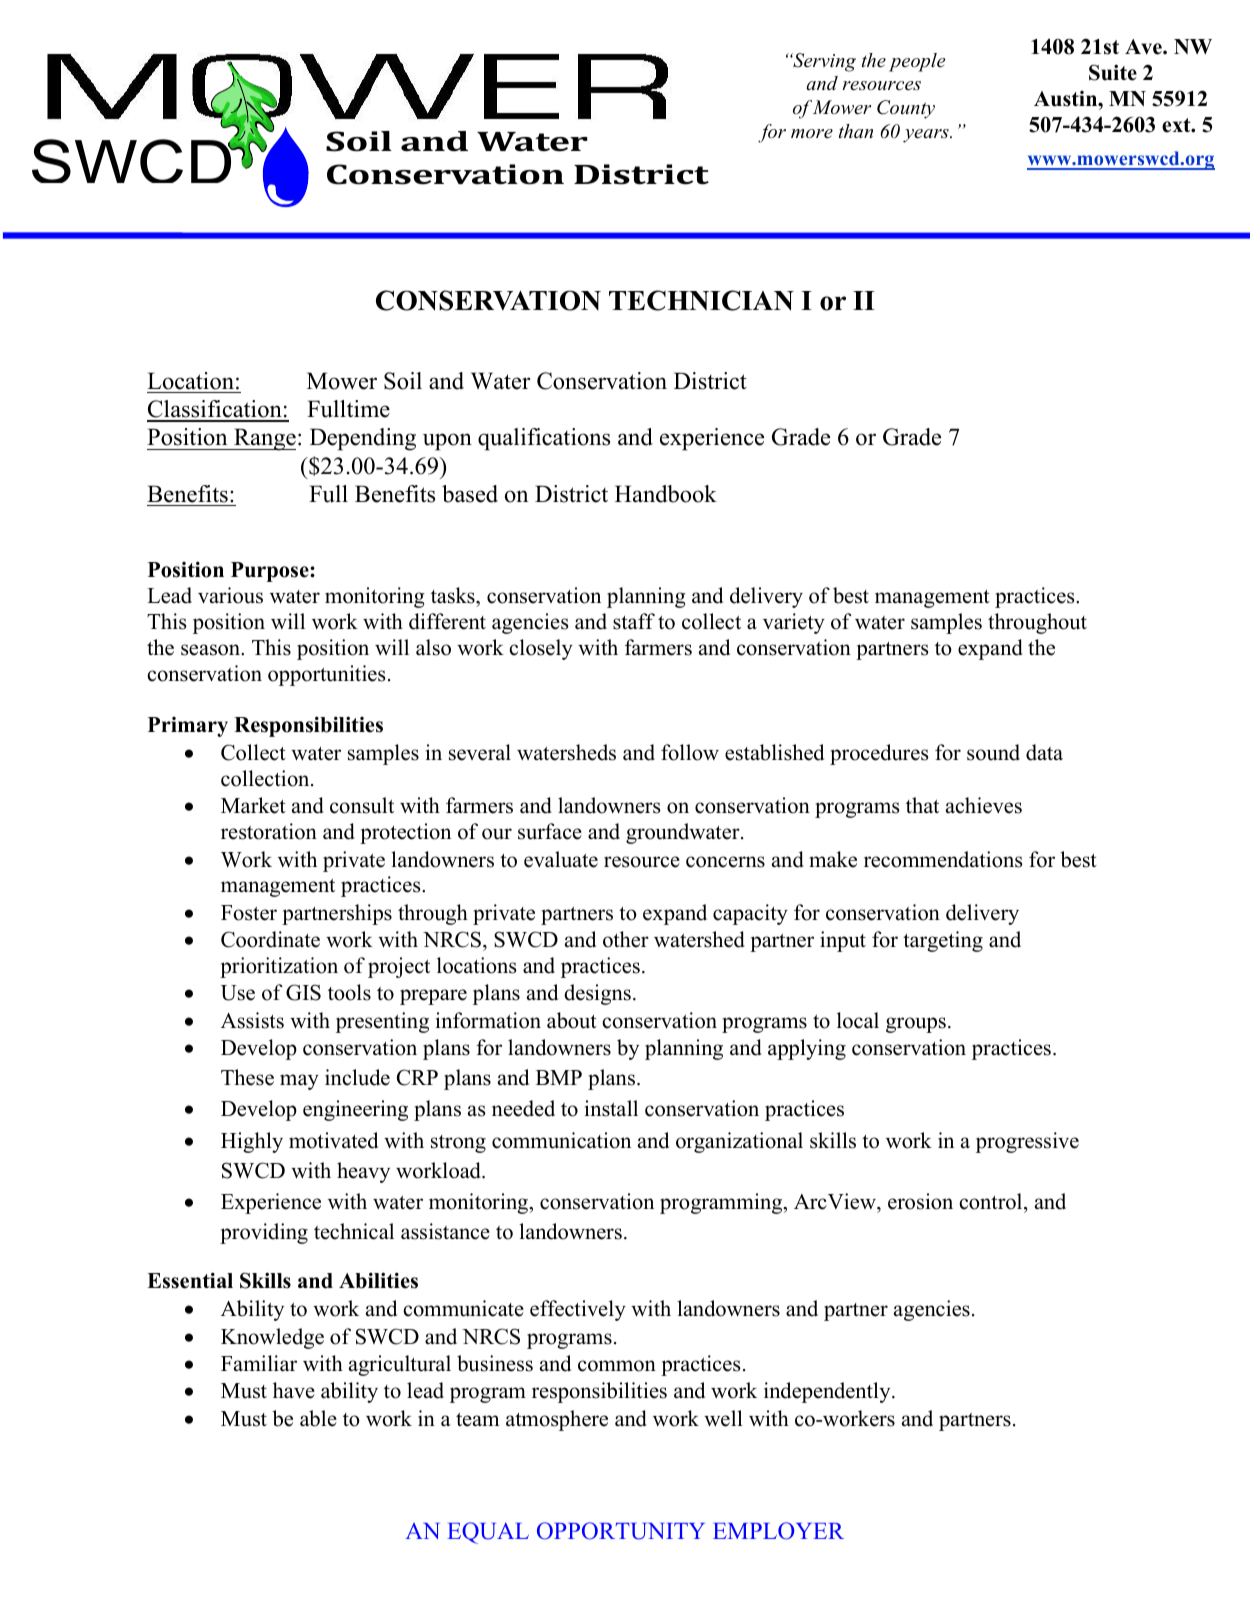  I want to click on sound, so click(993, 752).
